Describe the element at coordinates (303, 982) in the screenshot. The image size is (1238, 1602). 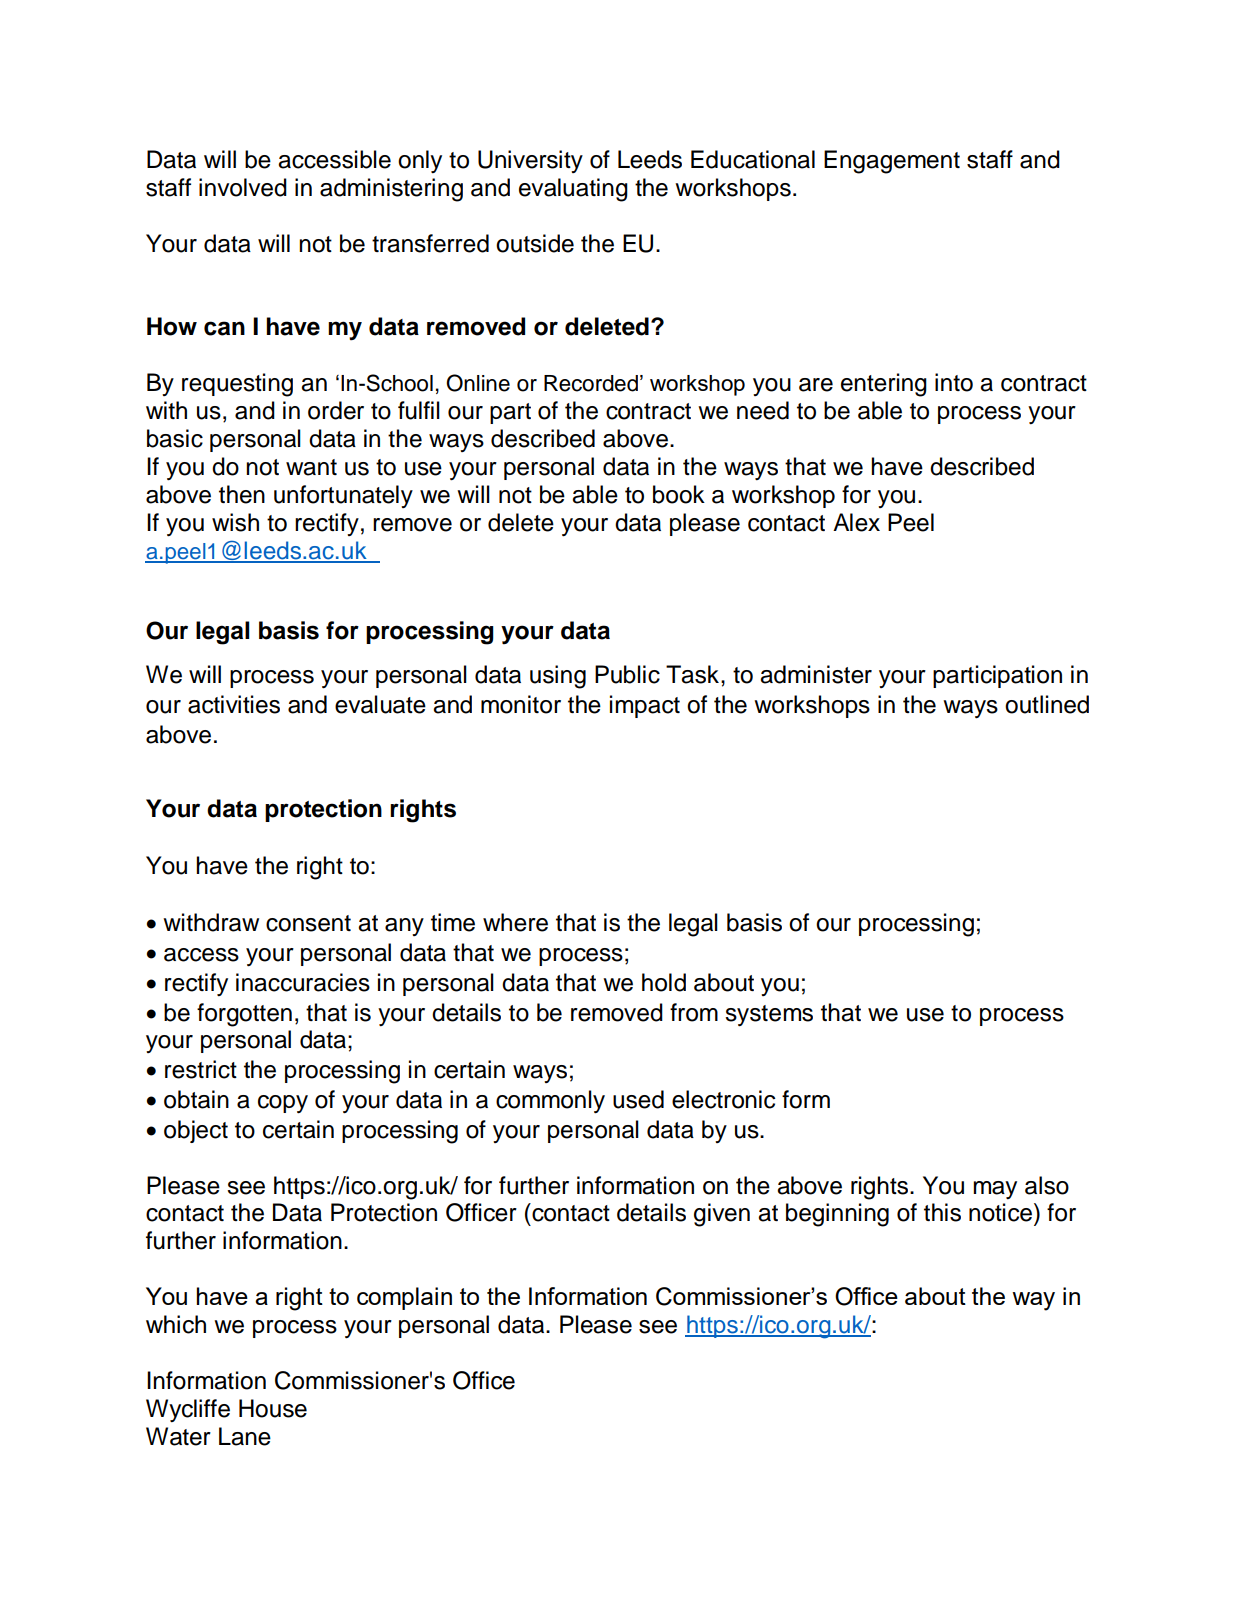
I see `inaccuracies` at that location.
